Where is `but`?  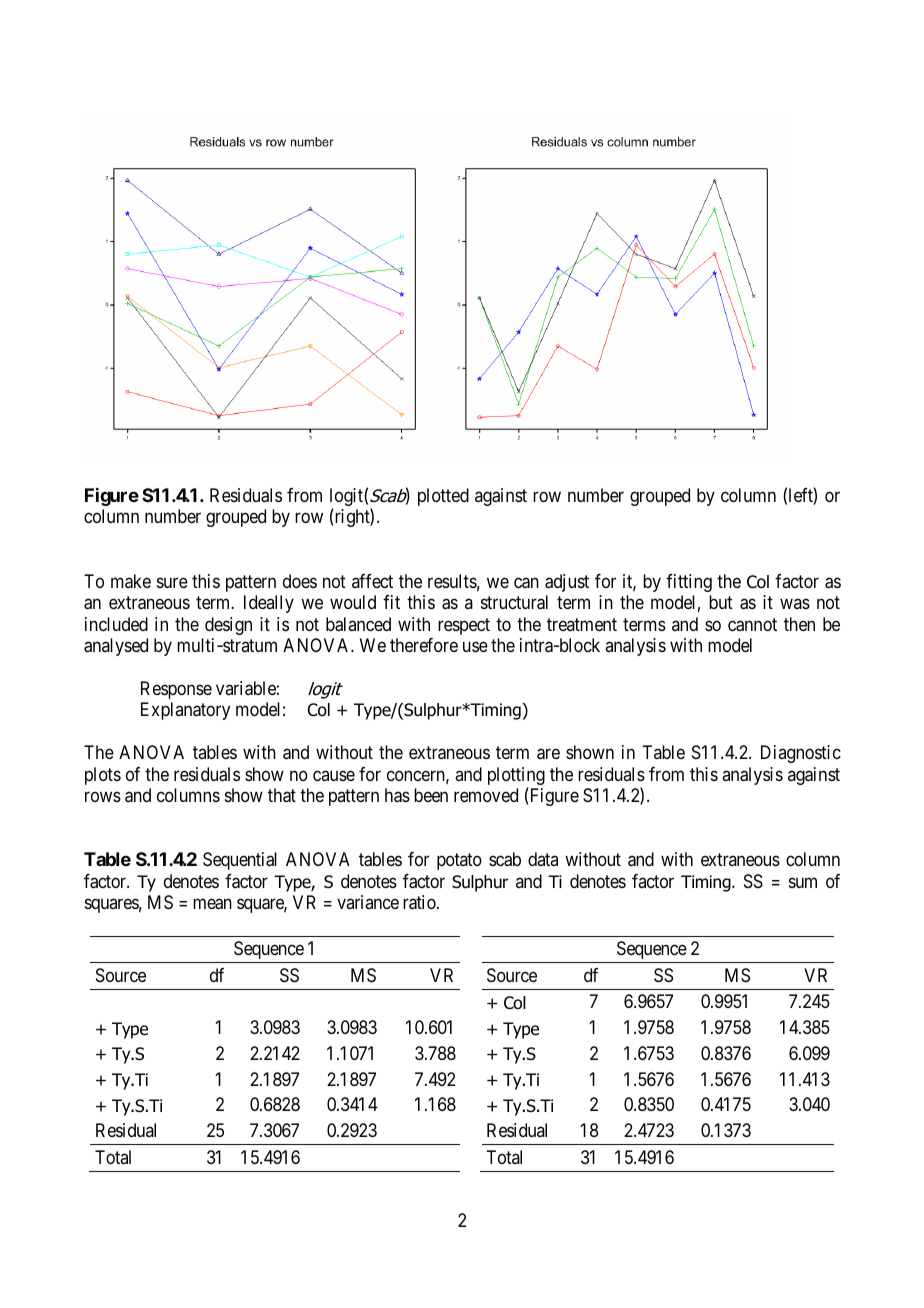 but is located at coordinates (721, 602).
